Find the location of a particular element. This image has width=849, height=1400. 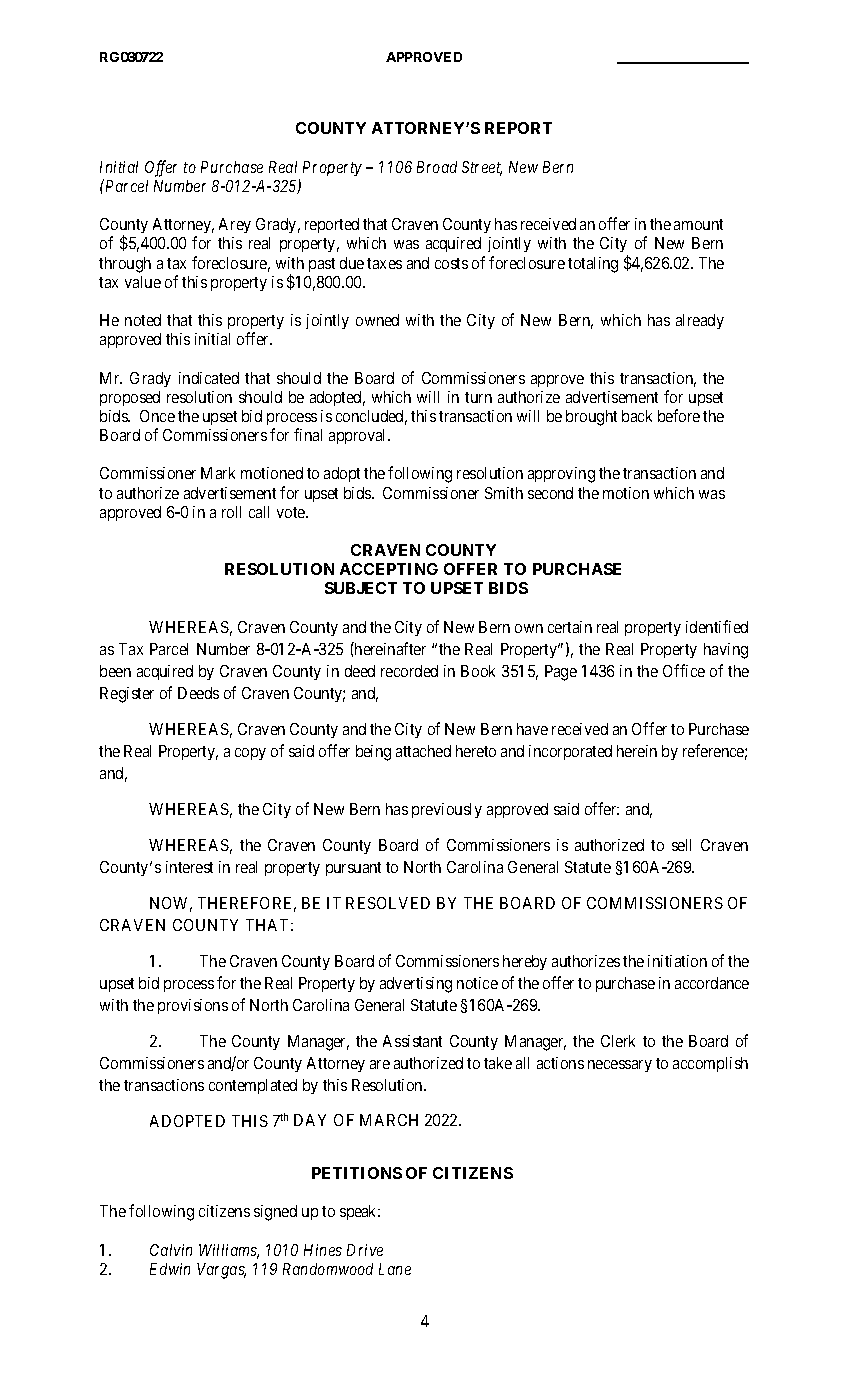

NOW is located at coordinates (171, 904).
